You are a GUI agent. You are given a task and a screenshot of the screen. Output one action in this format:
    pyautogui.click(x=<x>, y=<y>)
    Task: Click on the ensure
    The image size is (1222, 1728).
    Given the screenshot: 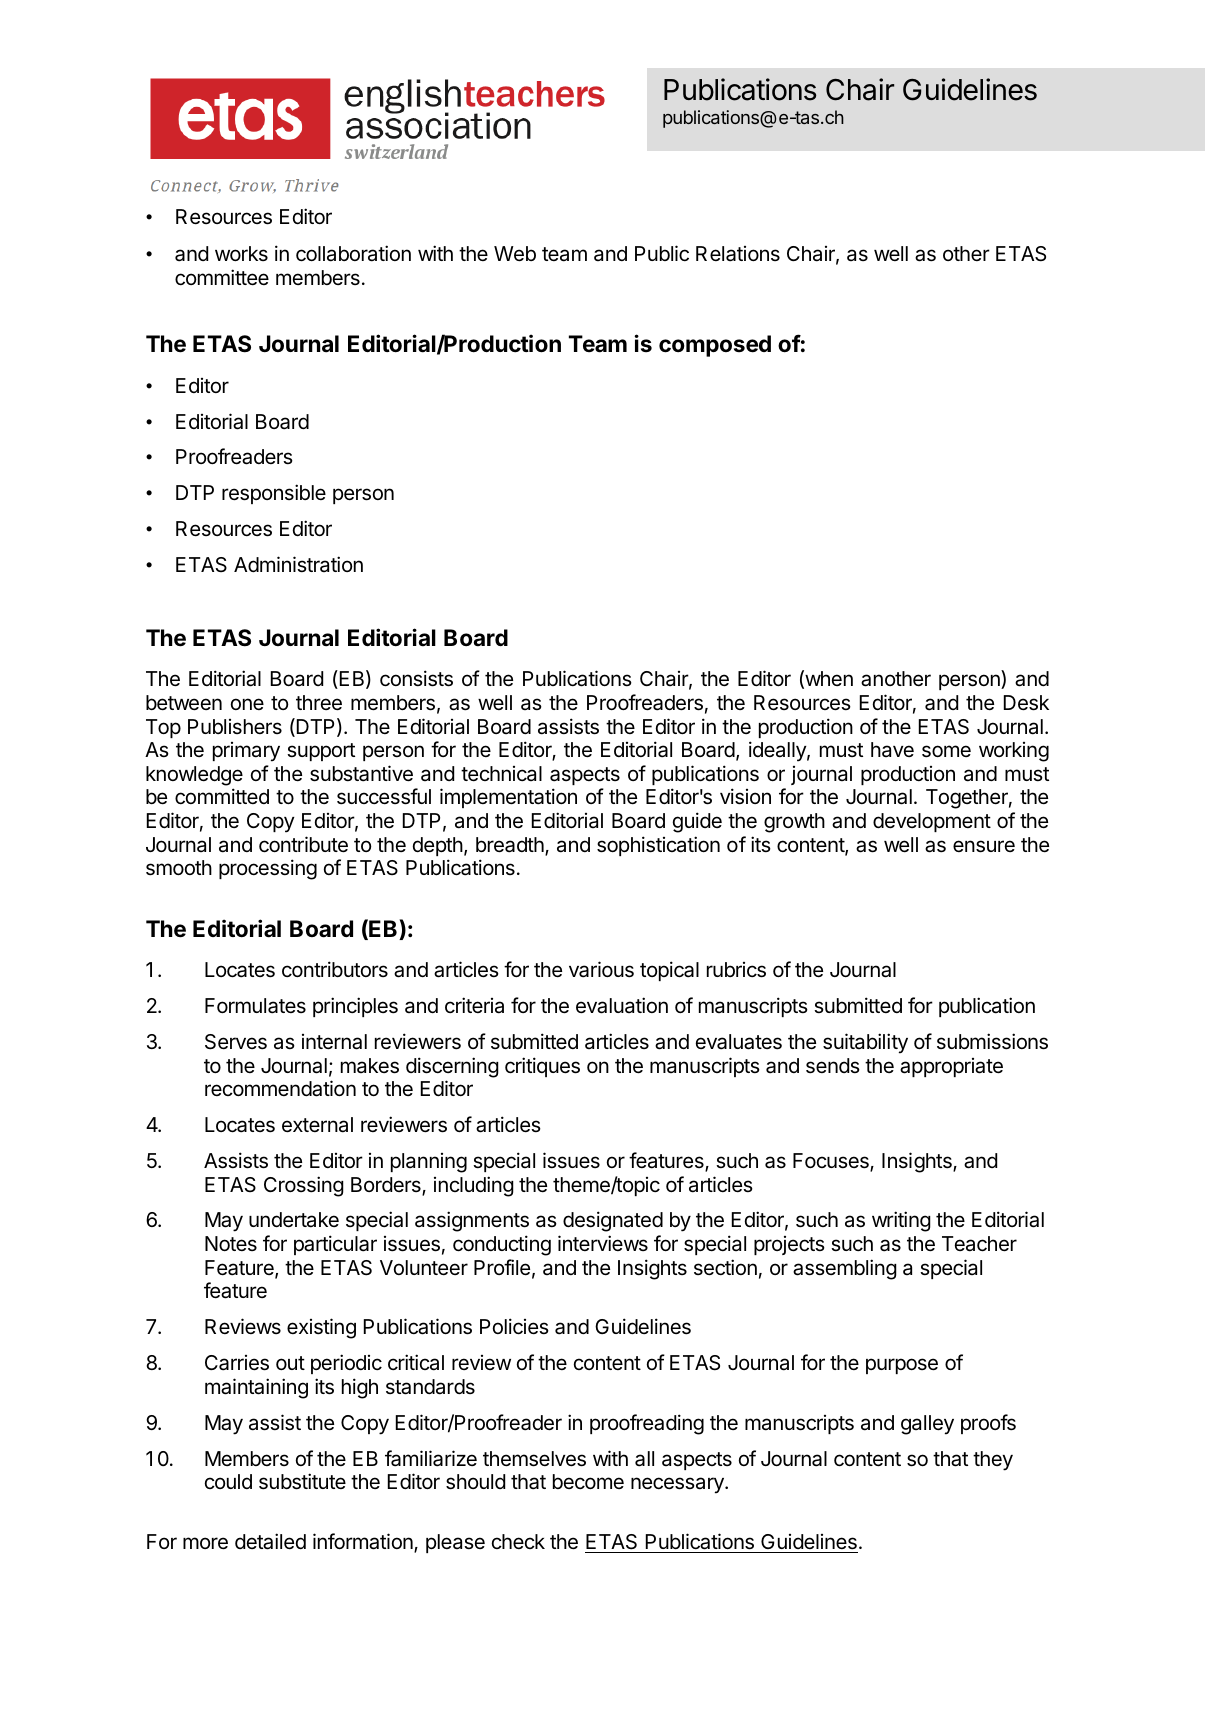 What is the action you would take?
    pyautogui.click(x=984, y=846)
